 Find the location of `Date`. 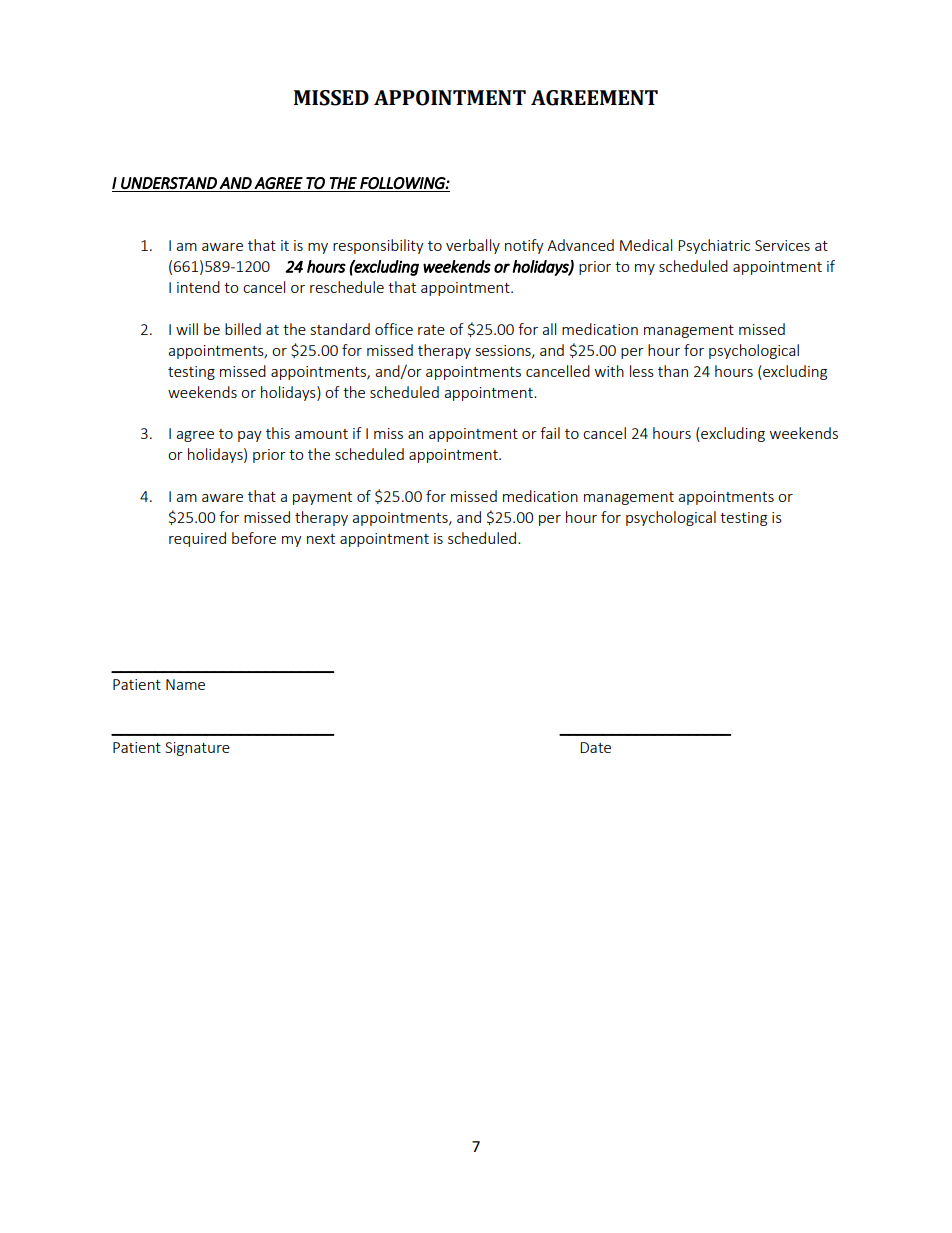

Date is located at coordinates (595, 747).
